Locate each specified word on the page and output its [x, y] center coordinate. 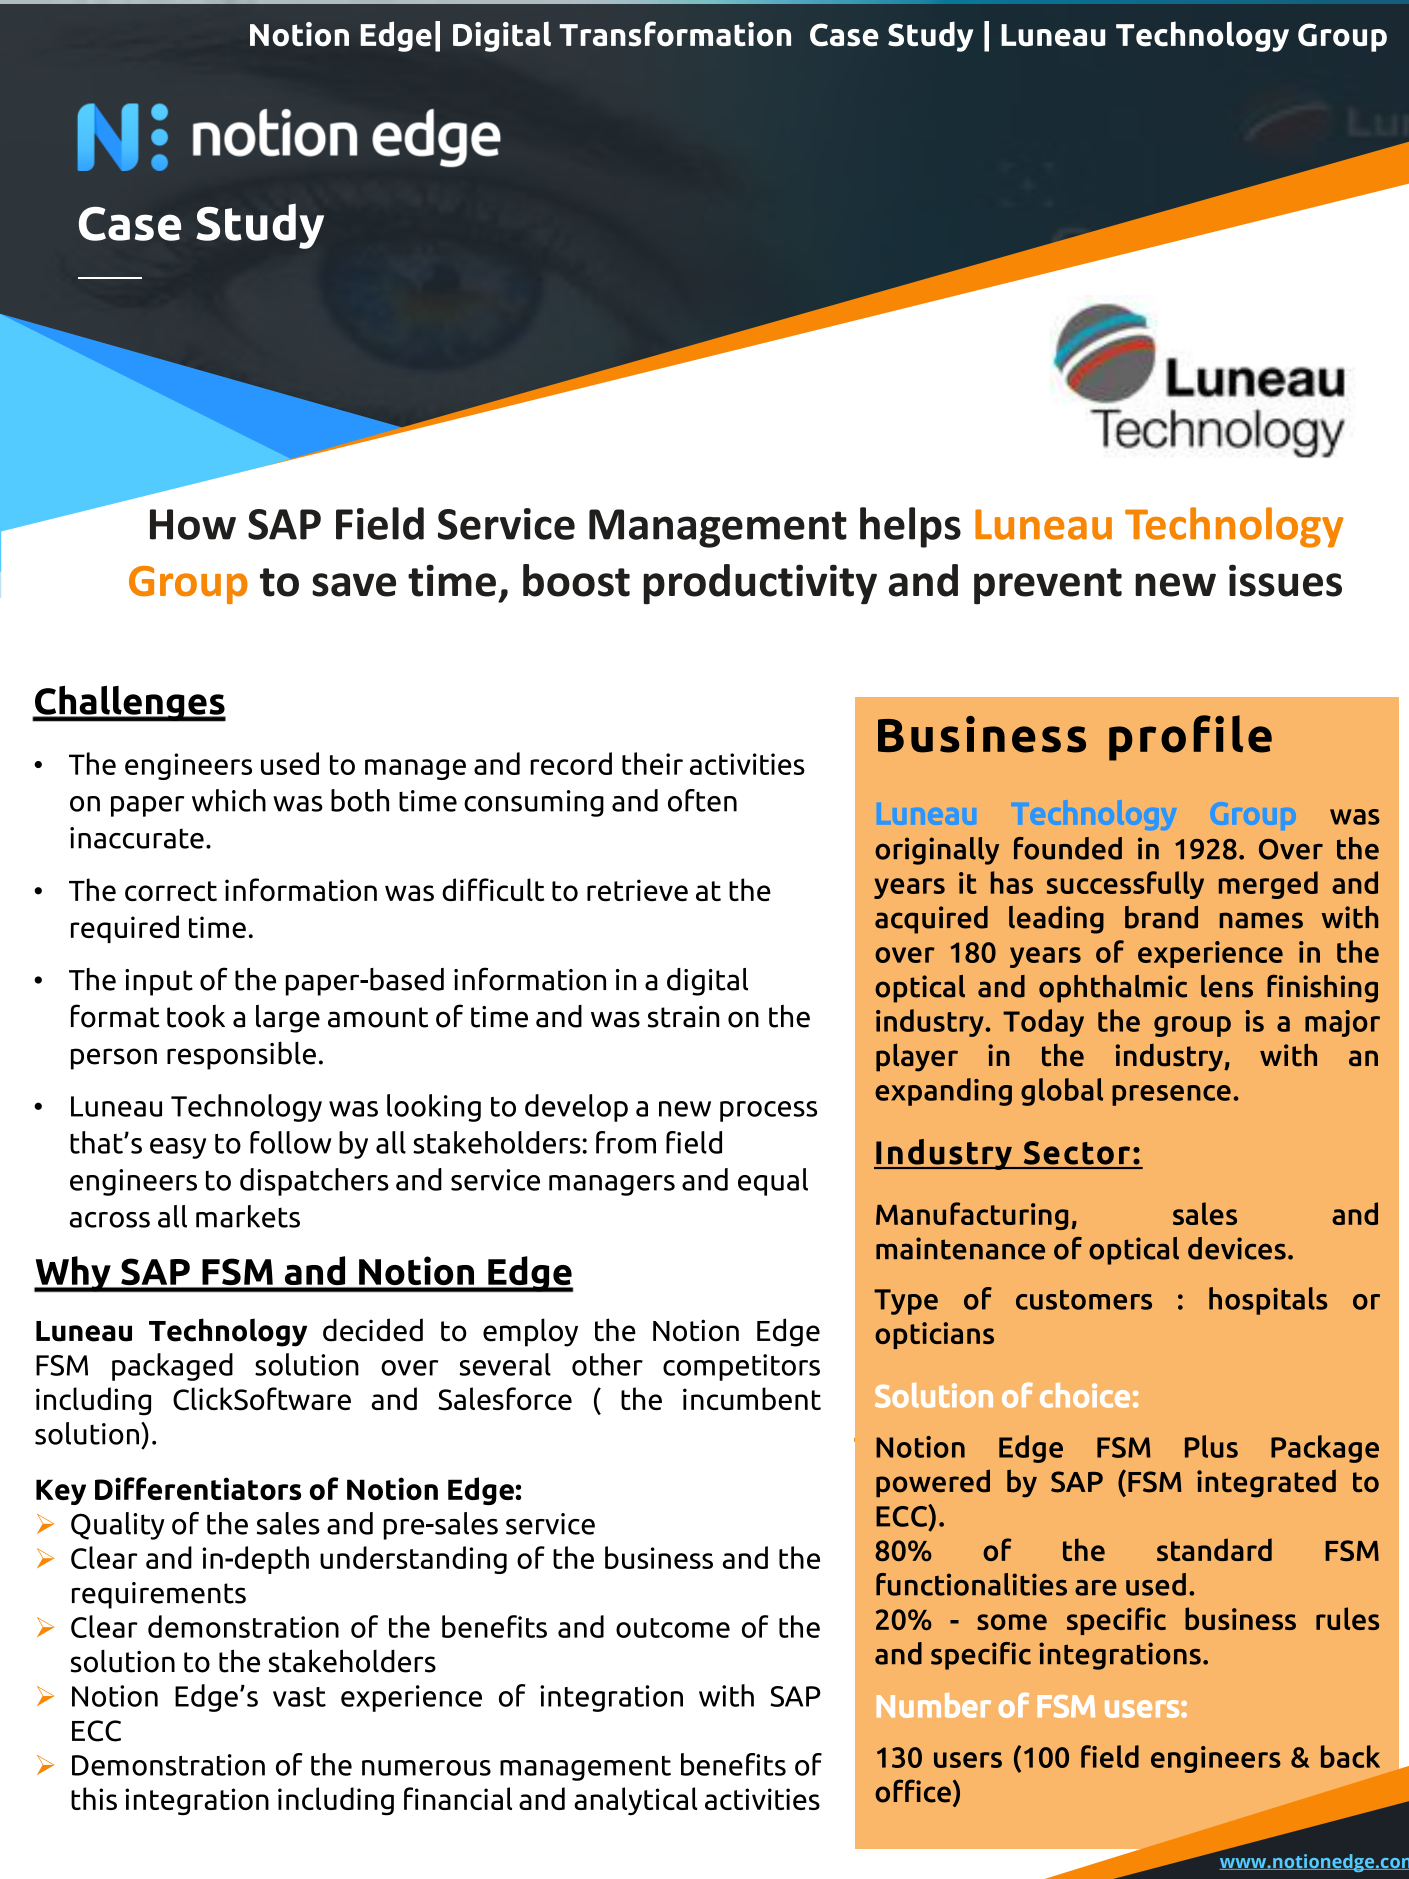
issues [1285, 580]
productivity [760, 584]
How [193, 524]
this [94, 1798]
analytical [636, 1801]
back [1350, 1756]
